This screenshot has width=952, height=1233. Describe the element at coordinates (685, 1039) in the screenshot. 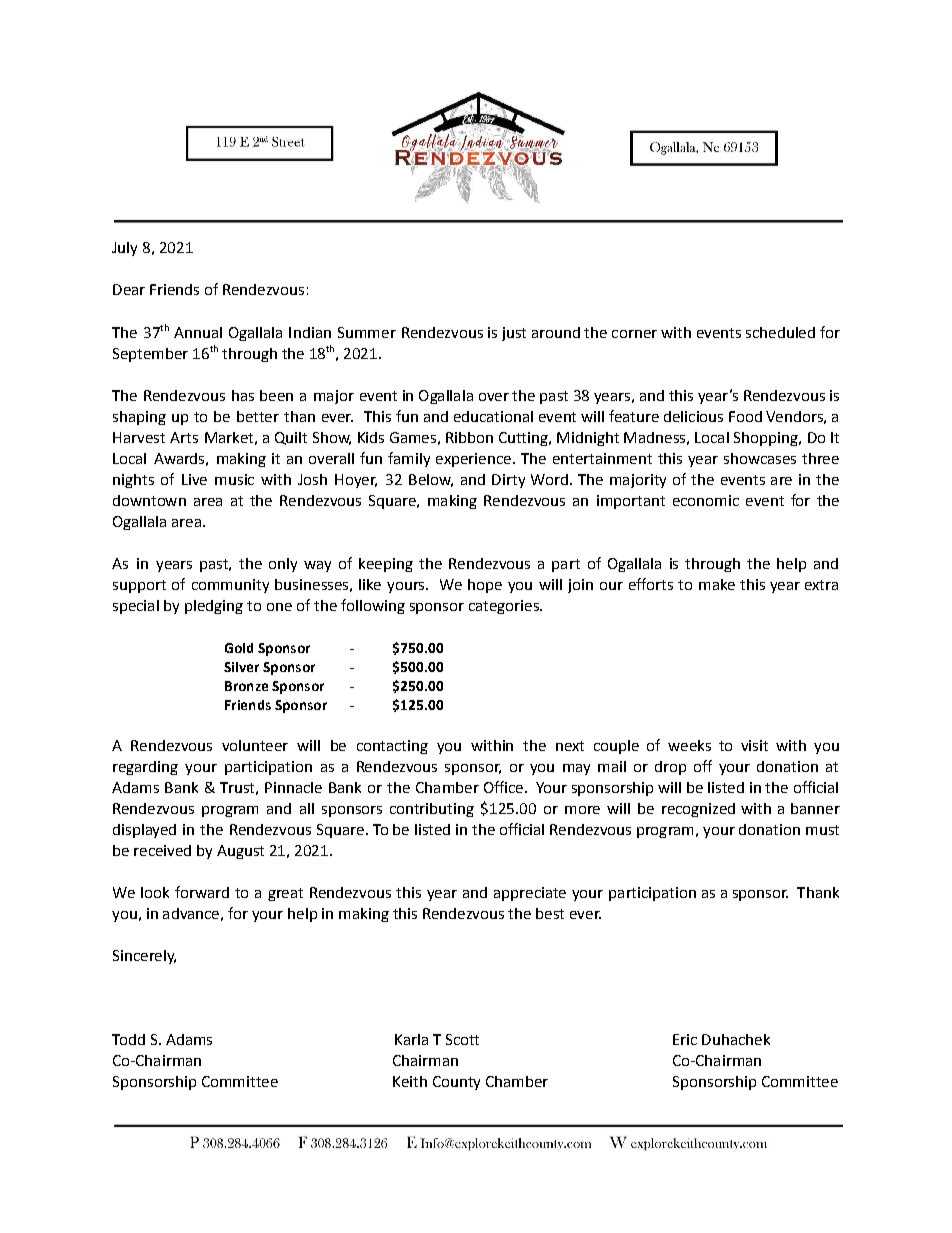

I see `Eric` at that location.
